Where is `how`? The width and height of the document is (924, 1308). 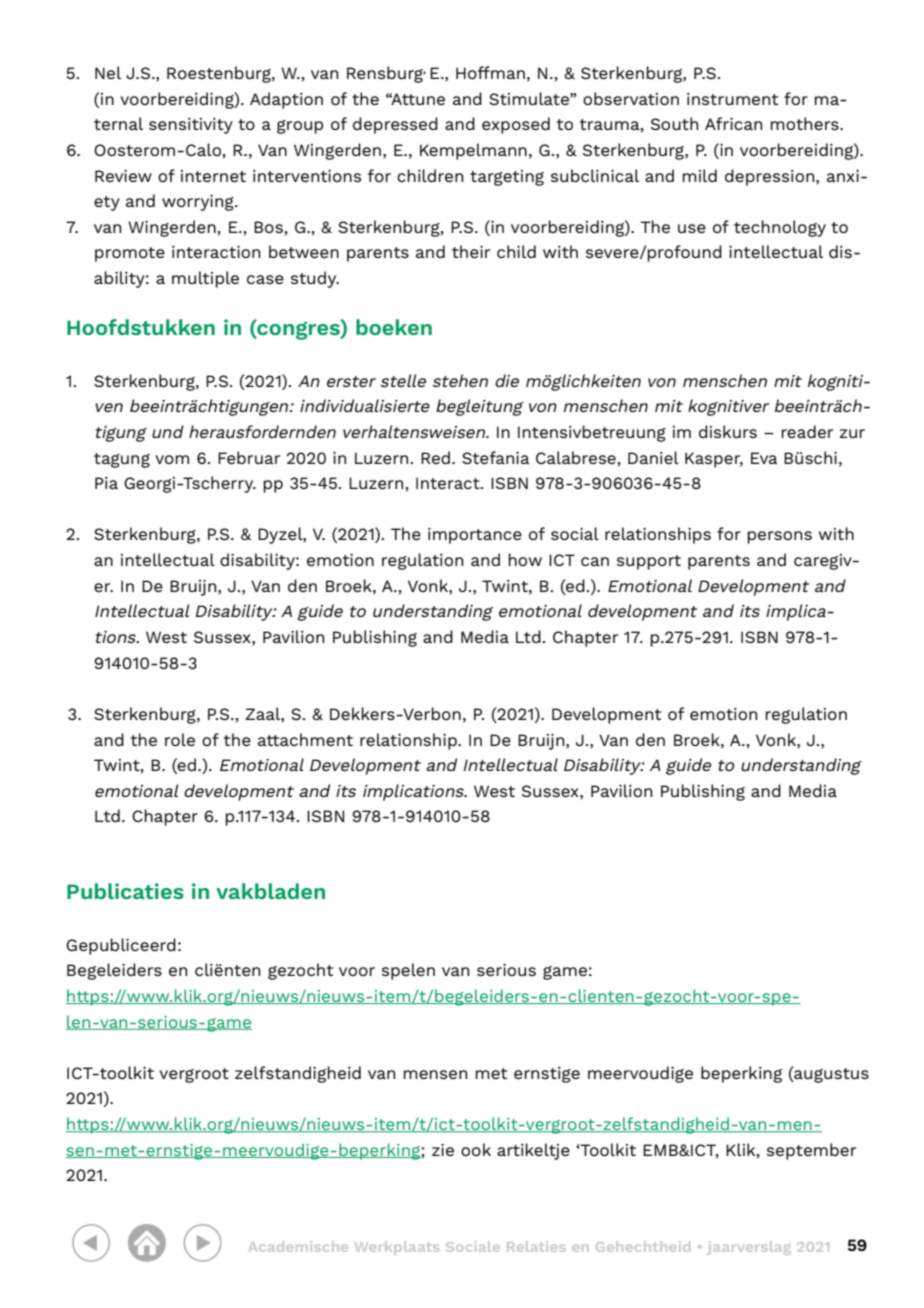
how is located at coordinates (525, 559).
